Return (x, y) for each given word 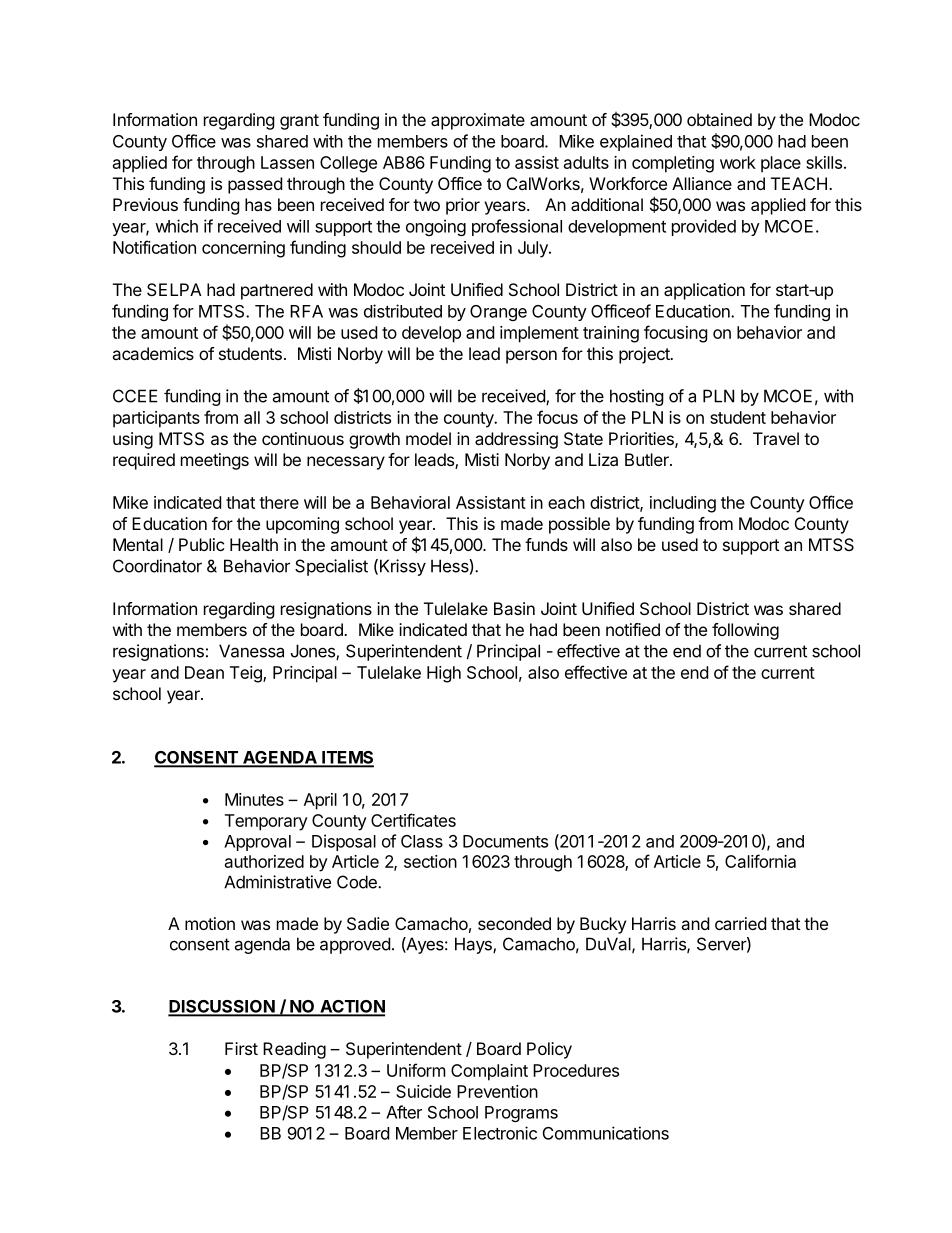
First (241, 1048)
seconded (514, 923)
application (704, 291)
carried (740, 923)
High (444, 674)
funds (546, 544)
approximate (478, 121)
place (781, 164)
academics (153, 353)
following (745, 631)
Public (202, 544)
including (683, 504)
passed (255, 185)
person (531, 357)
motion (210, 923)
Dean (204, 672)
